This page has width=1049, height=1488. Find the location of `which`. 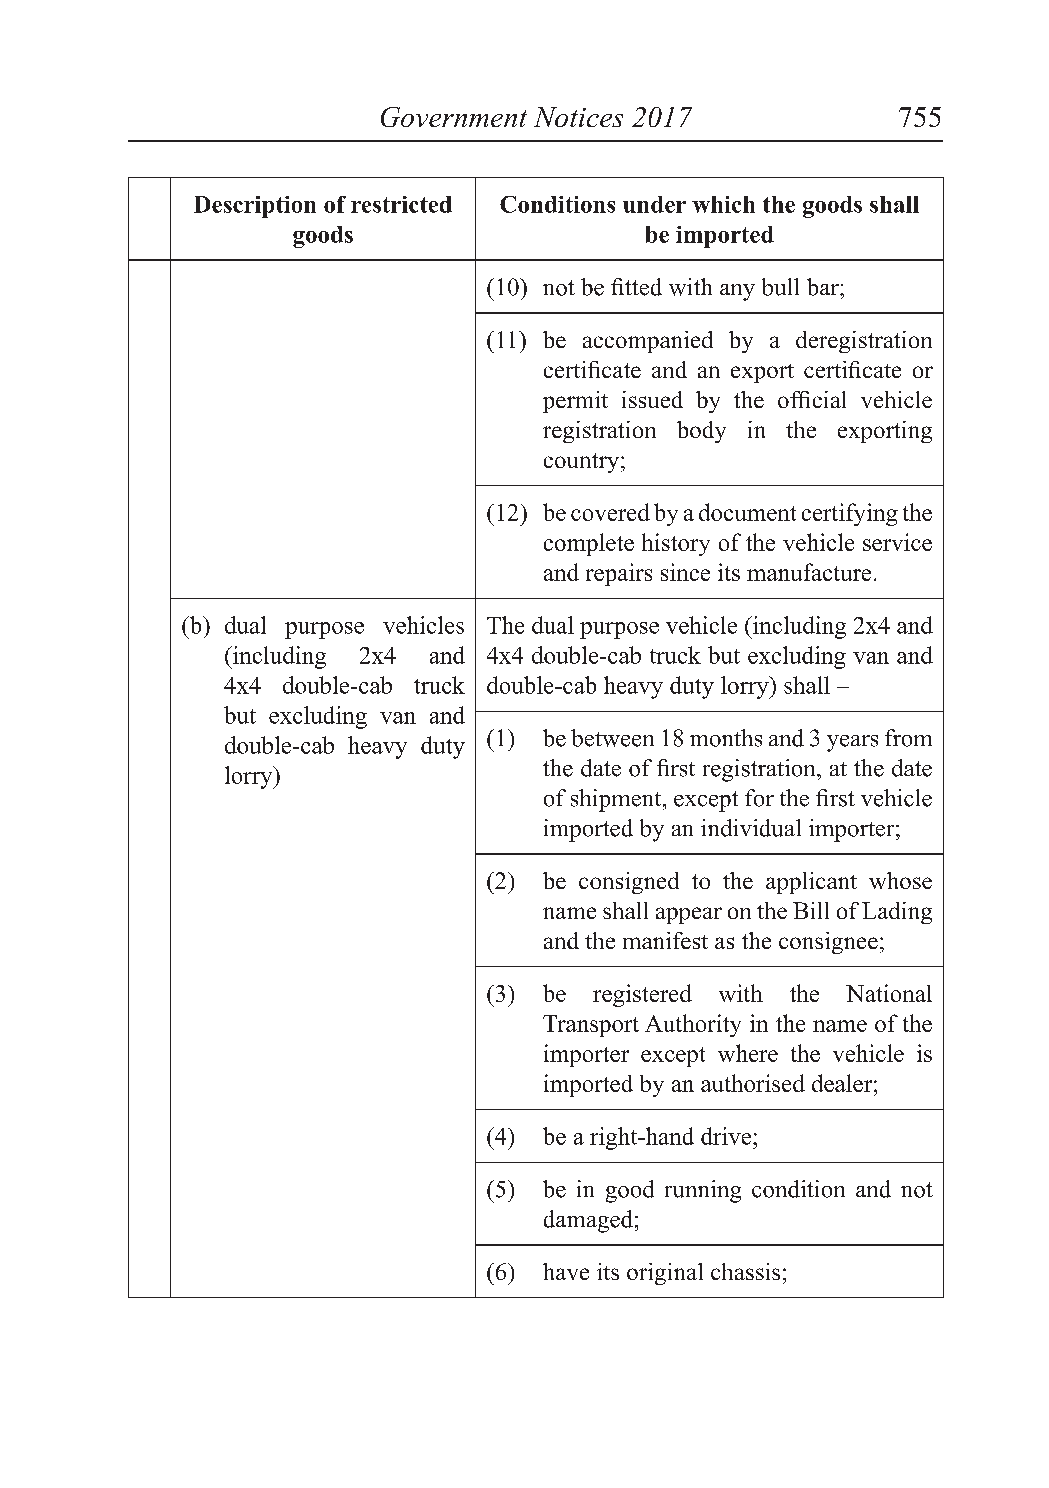

which is located at coordinates (723, 204).
